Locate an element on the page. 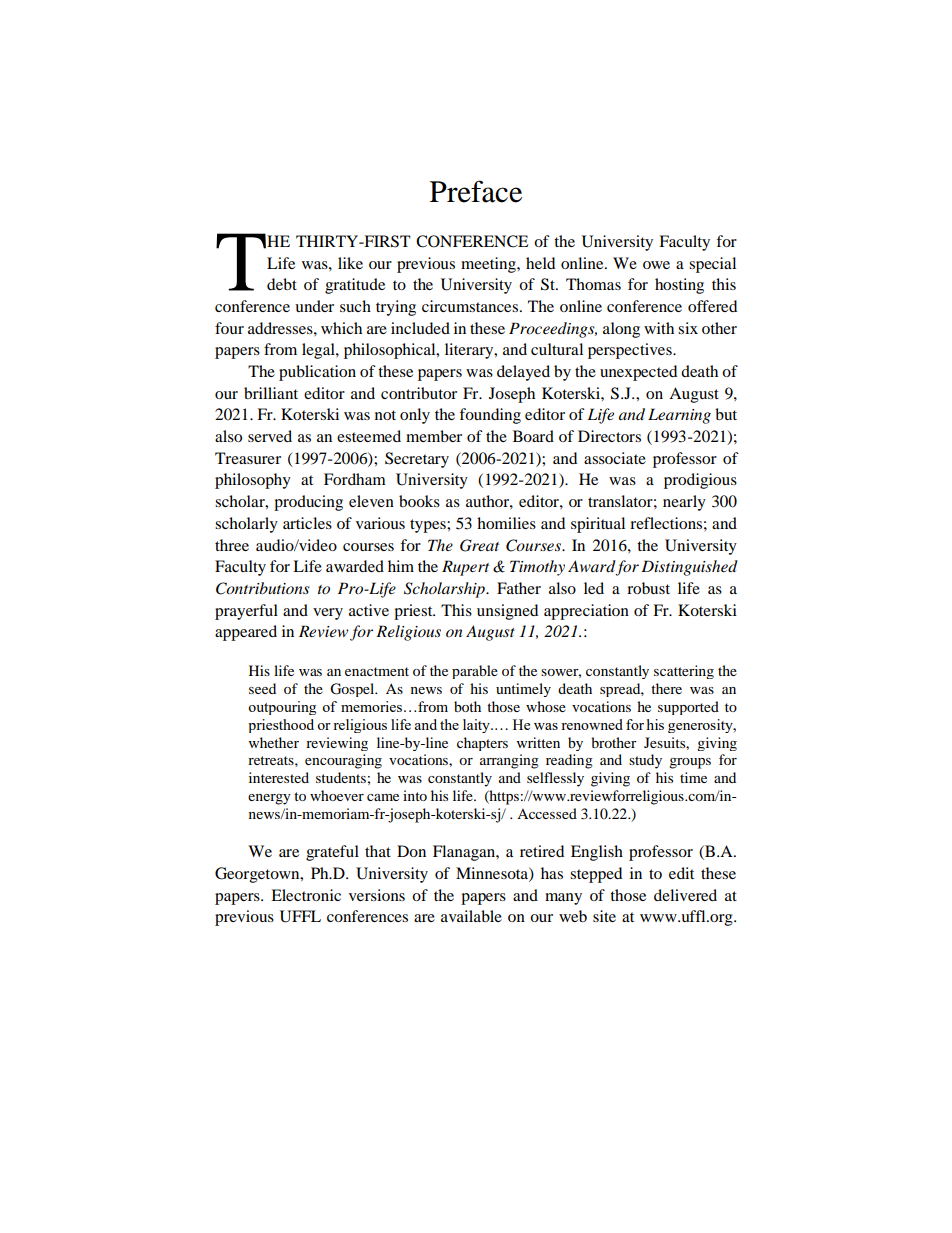  available is located at coordinates (471, 916).
